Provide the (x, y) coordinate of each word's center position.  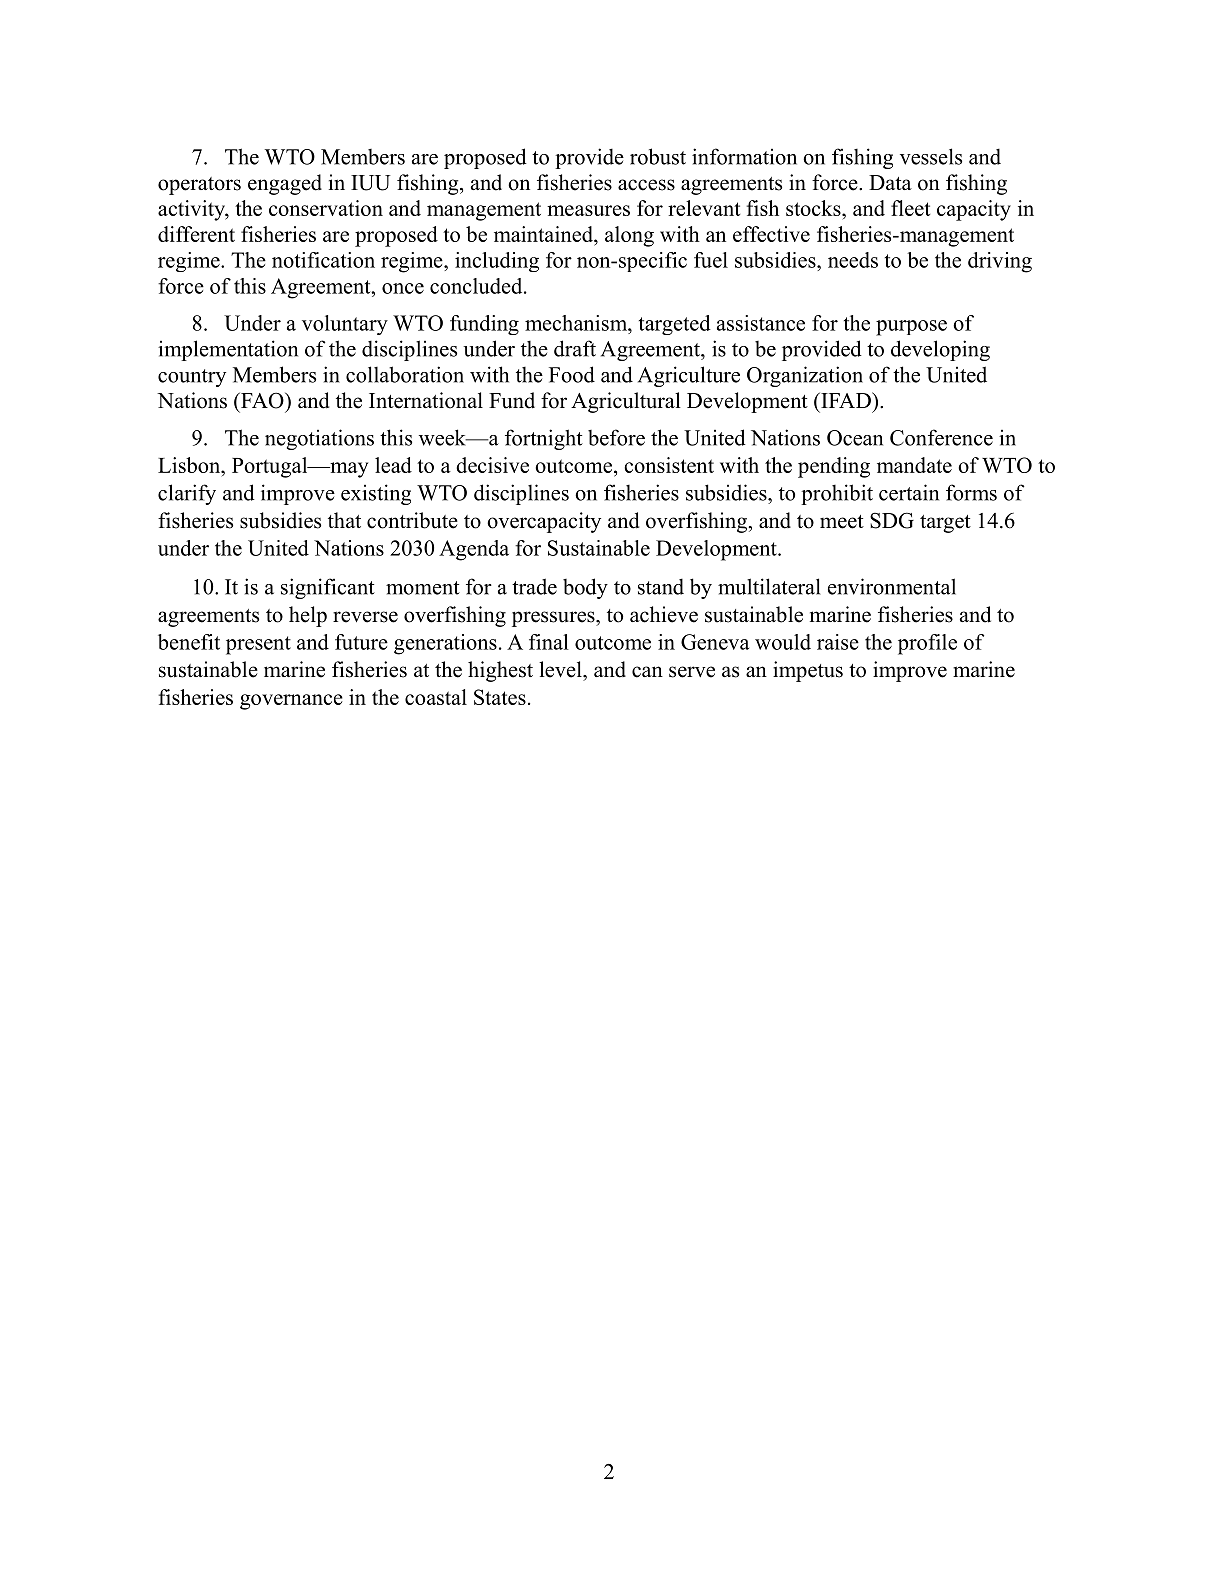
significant (328, 588)
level (561, 669)
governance (291, 702)
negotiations (319, 439)
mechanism (577, 323)
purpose (911, 328)
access (646, 185)
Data (890, 182)
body (585, 588)
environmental (892, 586)
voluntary (345, 325)
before (616, 437)
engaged (285, 184)
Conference (941, 437)
